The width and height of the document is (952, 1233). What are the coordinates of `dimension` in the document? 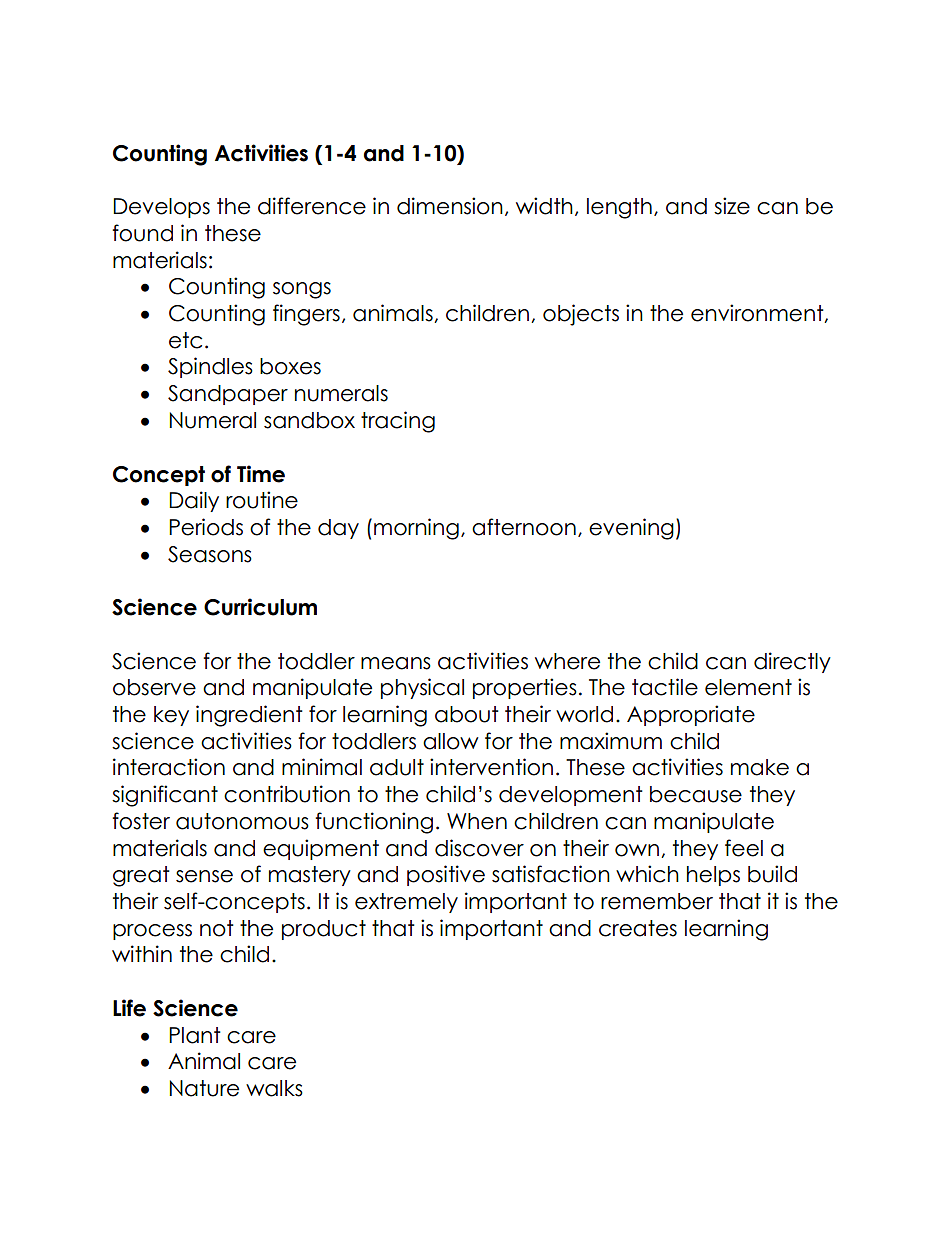 It's located at (450, 206).
